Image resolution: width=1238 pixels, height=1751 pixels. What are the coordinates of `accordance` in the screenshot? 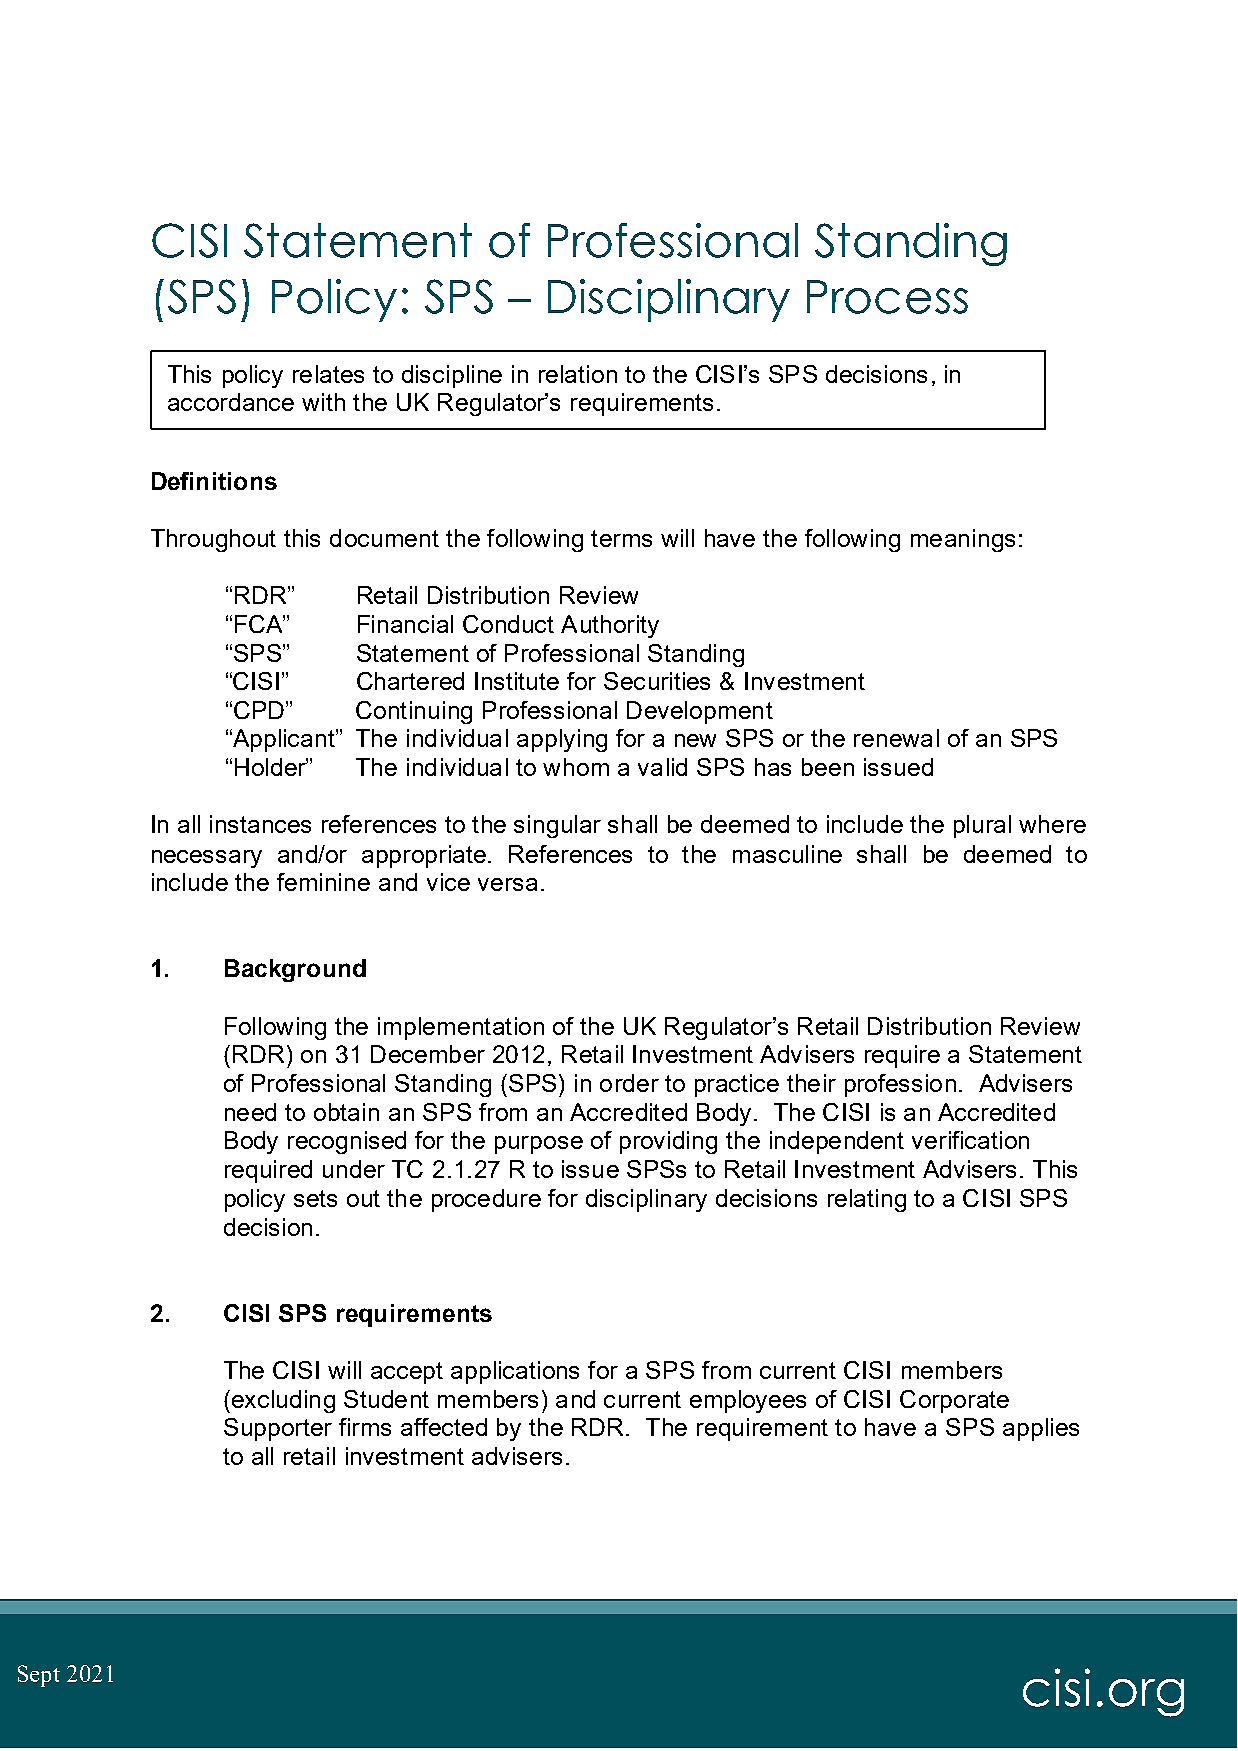 It's located at (231, 402).
